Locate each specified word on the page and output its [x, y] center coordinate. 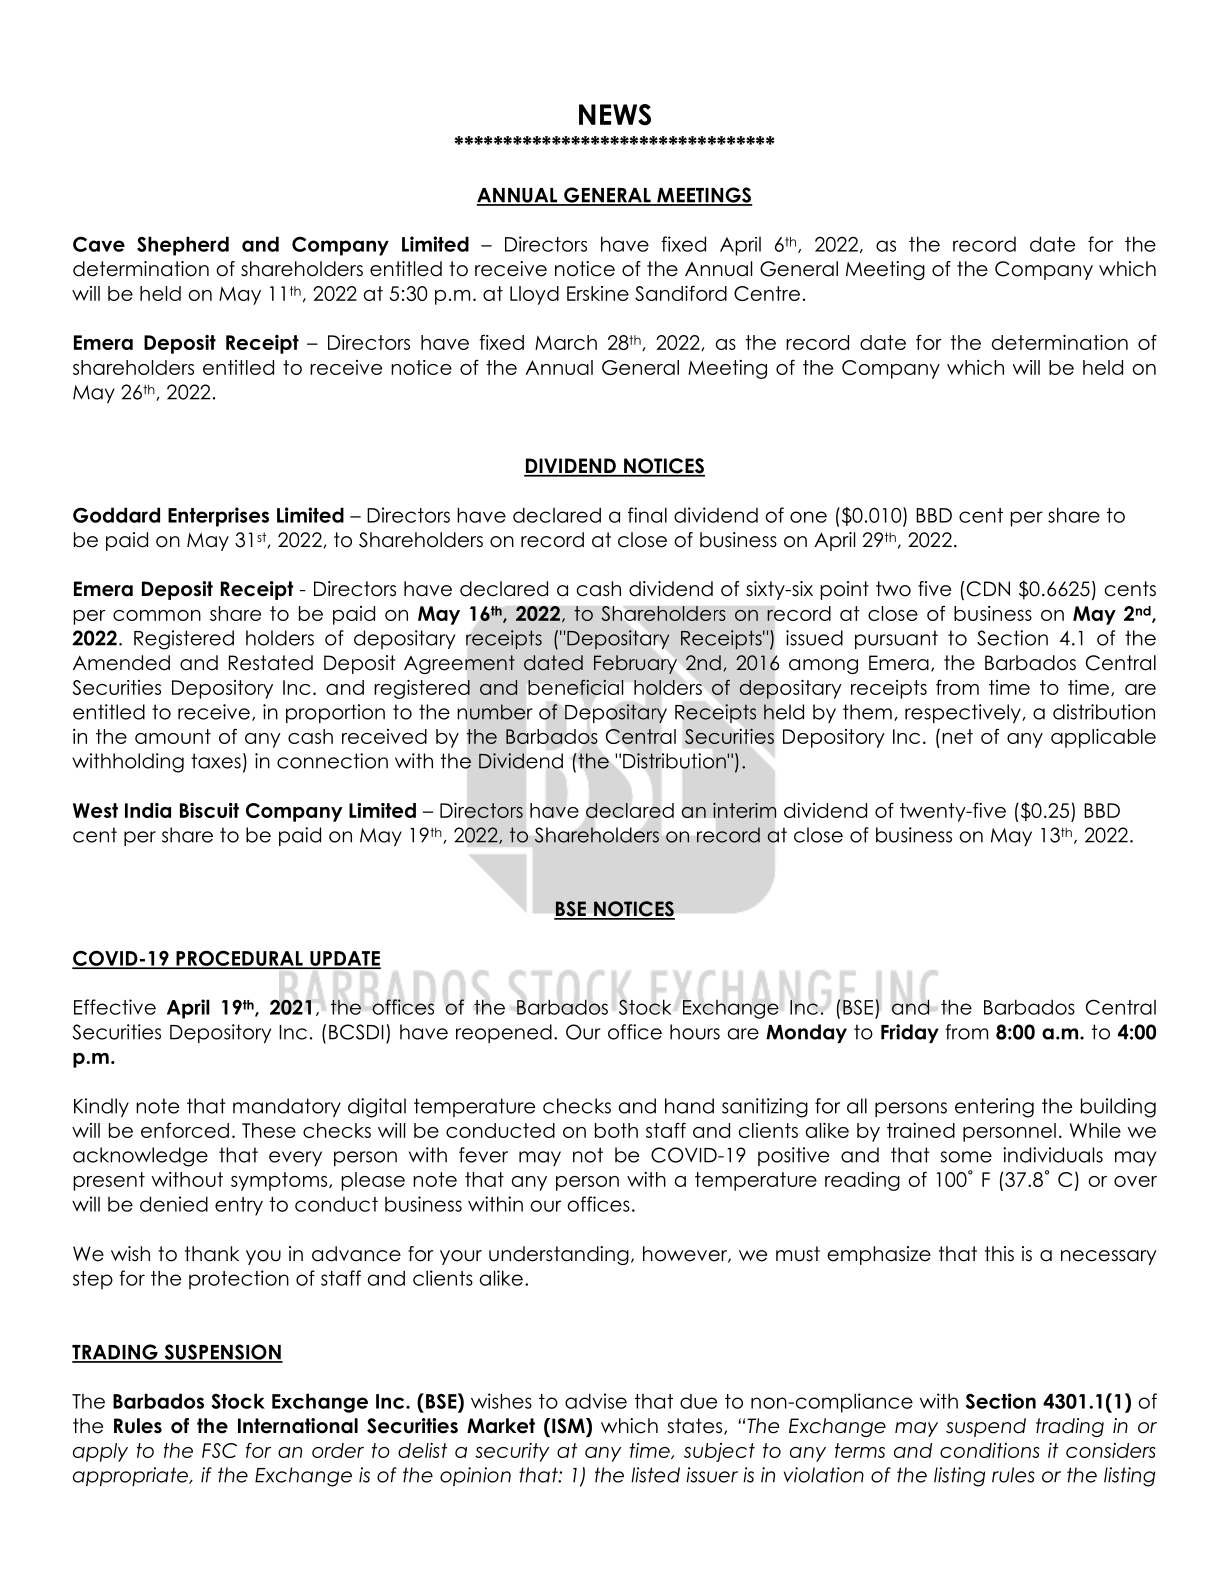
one [808, 517]
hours [695, 1032]
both [616, 1130]
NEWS [615, 115]
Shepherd [183, 246]
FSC [219, 1450]
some [966, 1157]
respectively [964, 713]
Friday [910, 1033]
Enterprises [218, 517]
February [635, 664]
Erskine [598, 293]
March [566, 342]
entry [239, 1206]
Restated [271, 663]
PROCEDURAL [239, 959]
